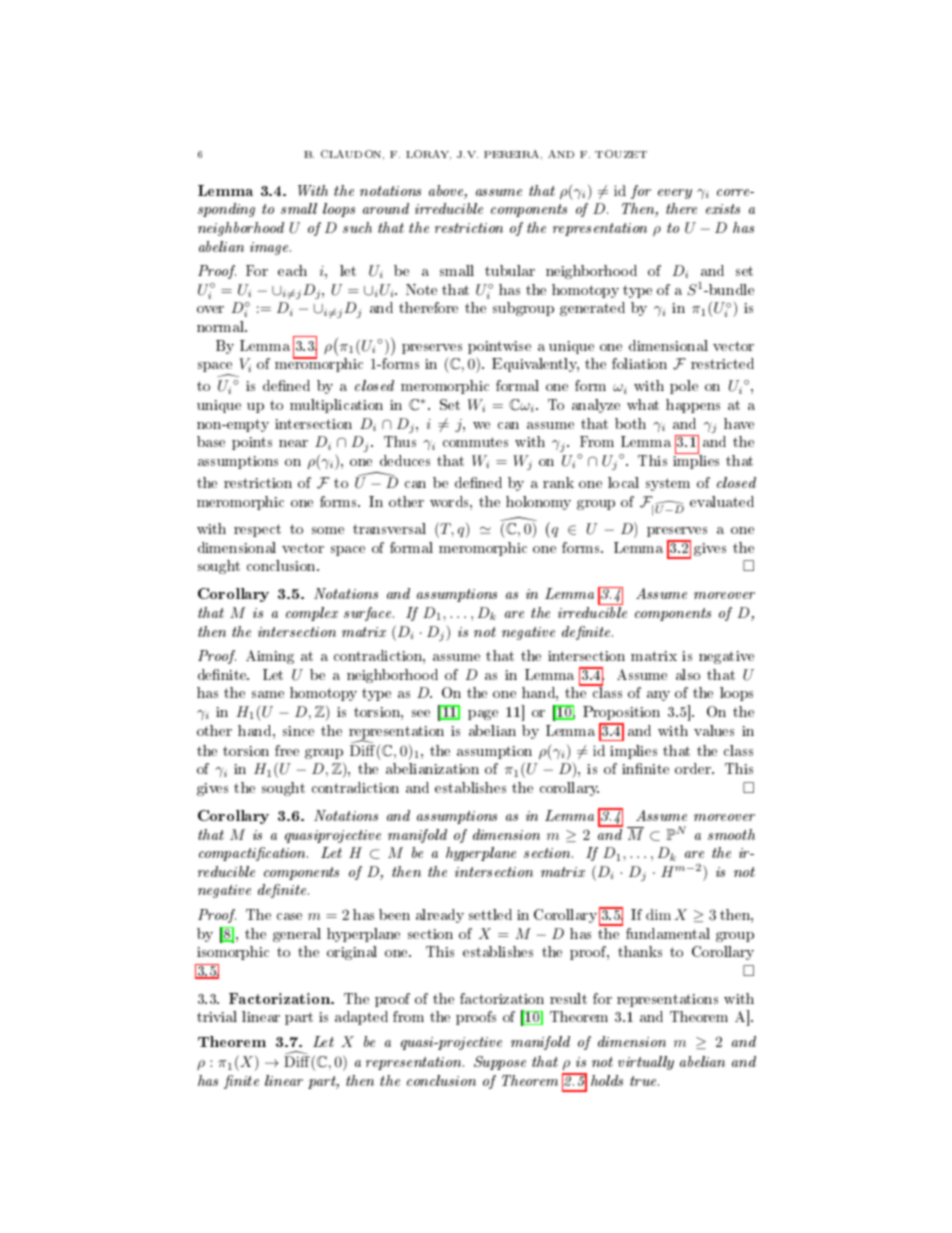 This page has width=952, height=1233. I want to click on trivial, so click(217, 1016).
